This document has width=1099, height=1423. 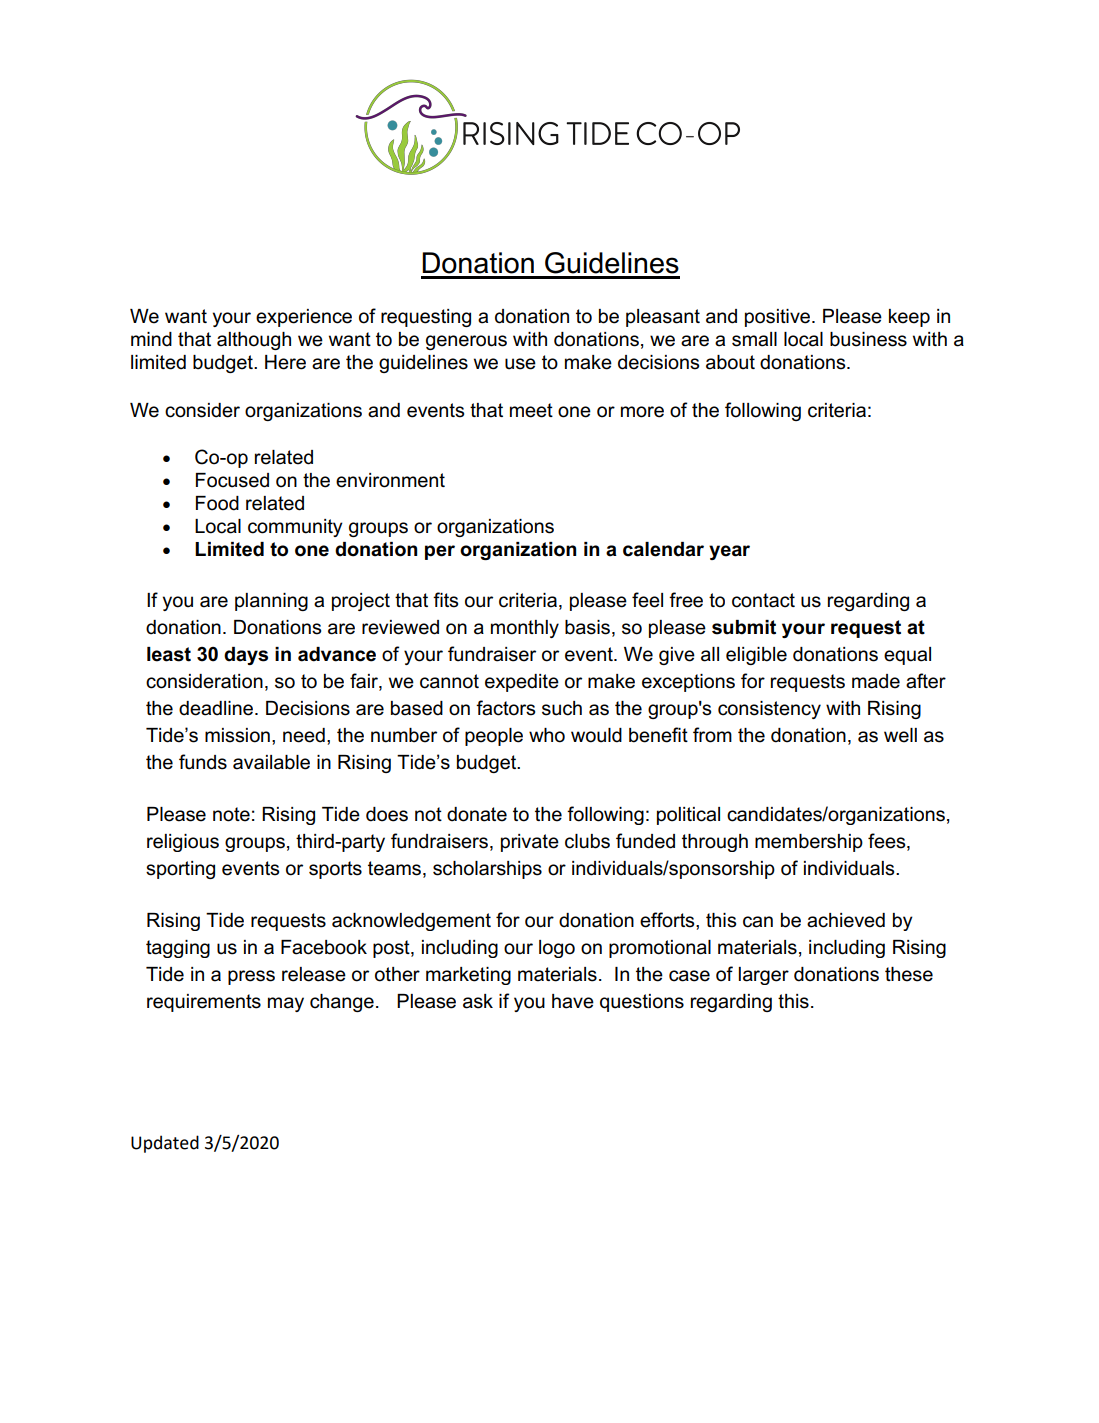 I want to click on although, so click(x=254, y=341).
